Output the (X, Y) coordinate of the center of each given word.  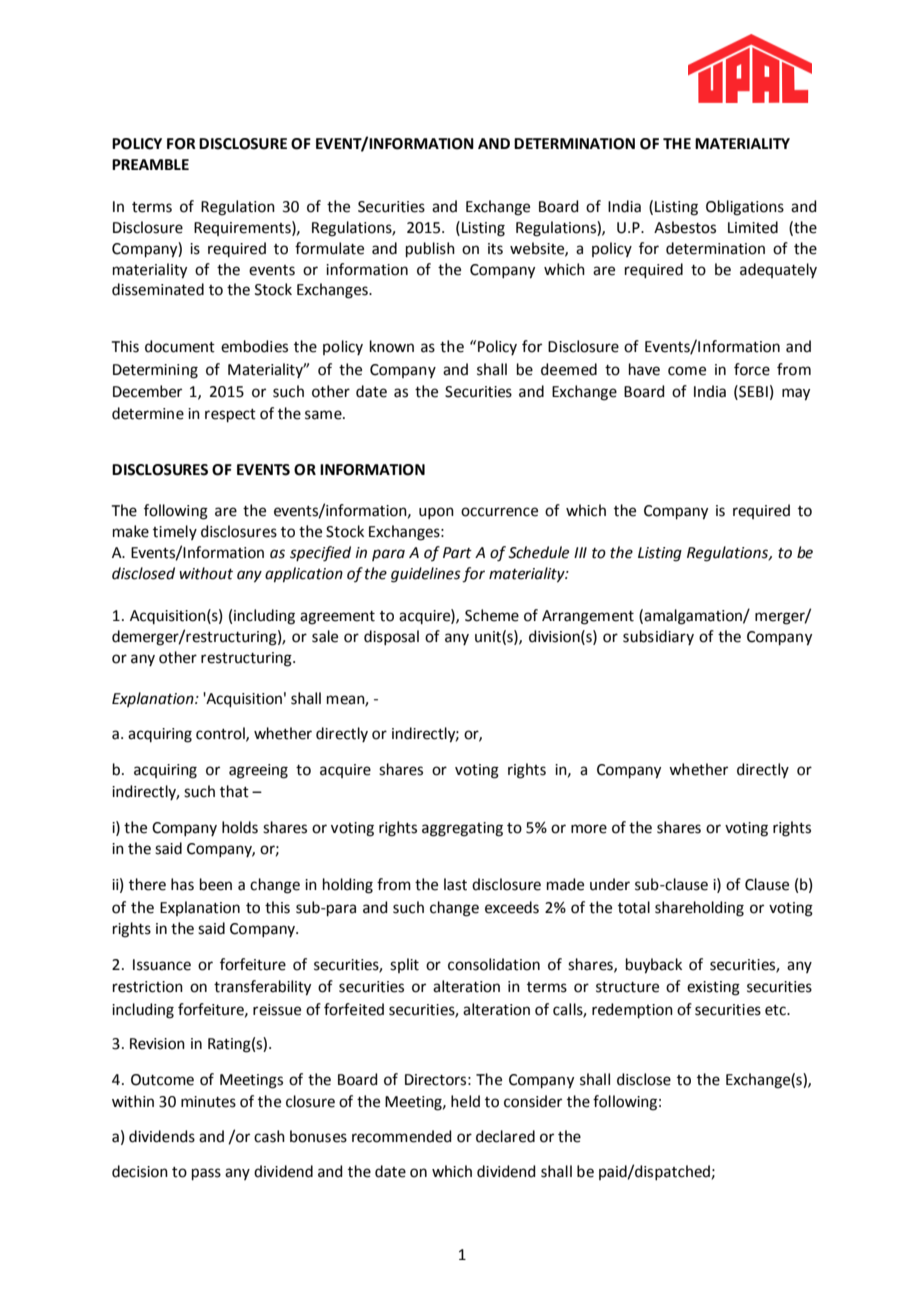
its (495, 249)
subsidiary (658, 637)
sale (325, 636)
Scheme (492, 615)
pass (206, 1174)
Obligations (745, 208)
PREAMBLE (150, 164)
